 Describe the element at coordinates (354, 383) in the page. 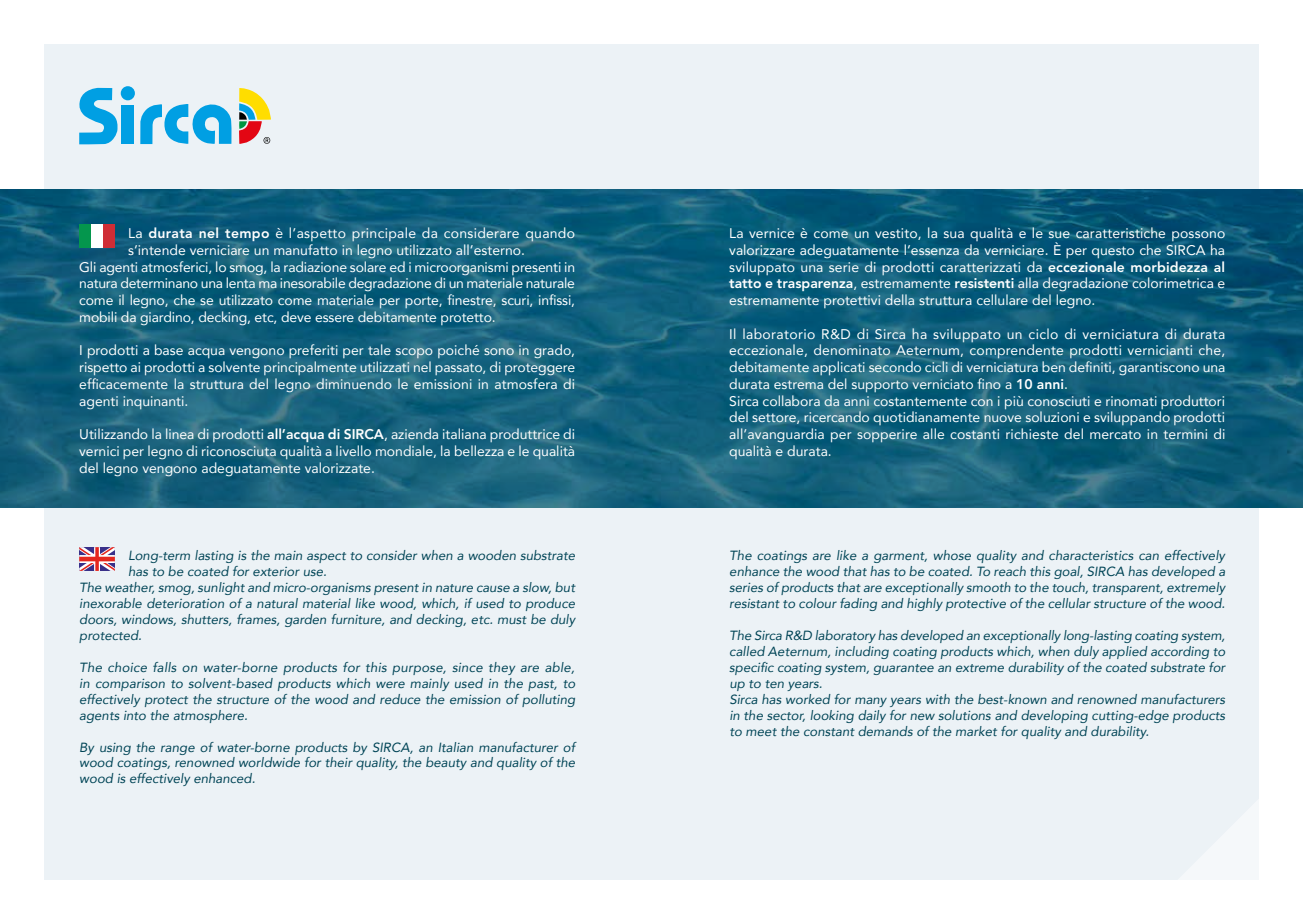

I see `diminuendo` at that location.
